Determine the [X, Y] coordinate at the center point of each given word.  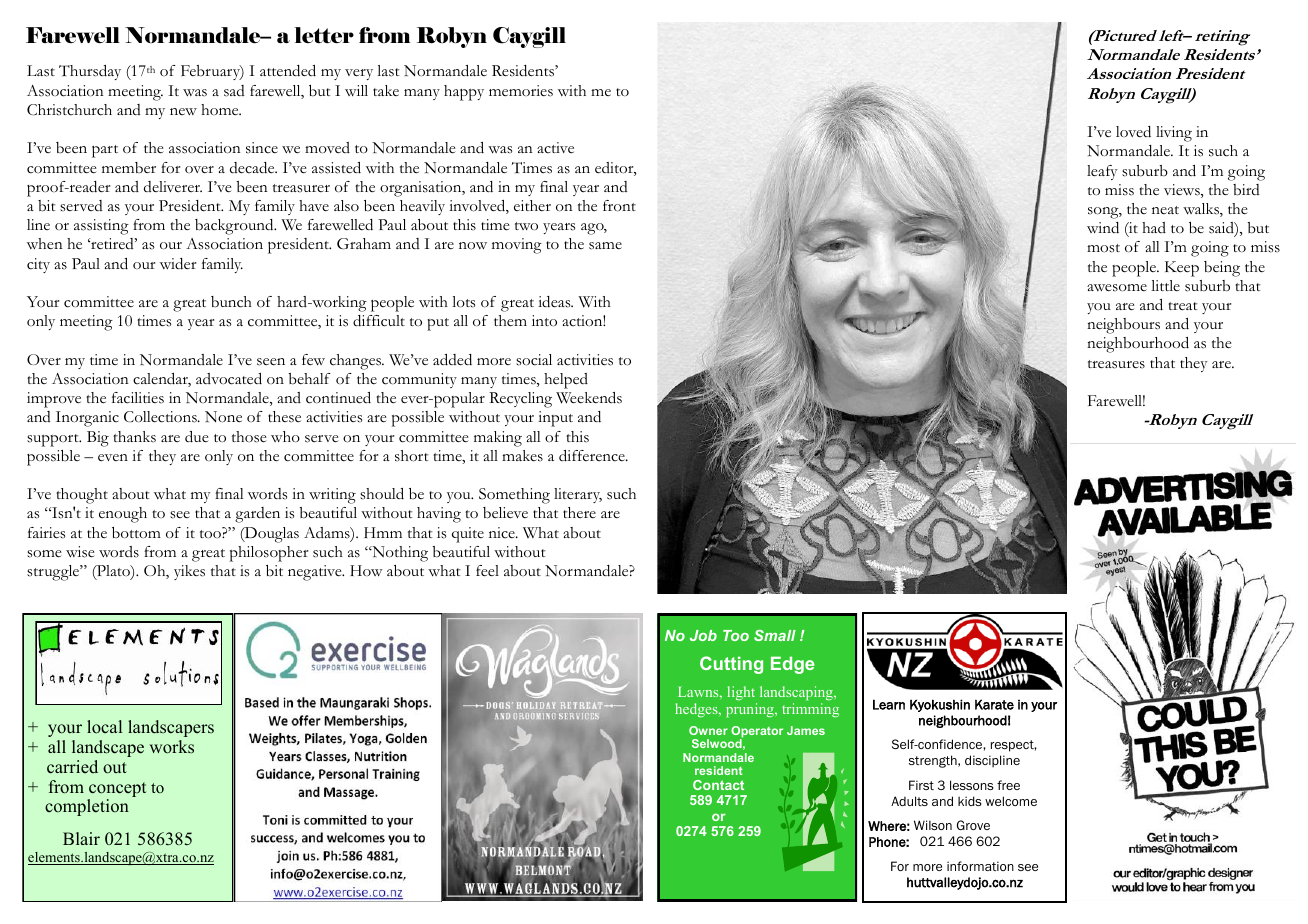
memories [521, 91]
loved [1133, 132]
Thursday [90, 72]
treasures [1116, 364]
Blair [81, 838]
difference [593, 456]
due [197, 437]
